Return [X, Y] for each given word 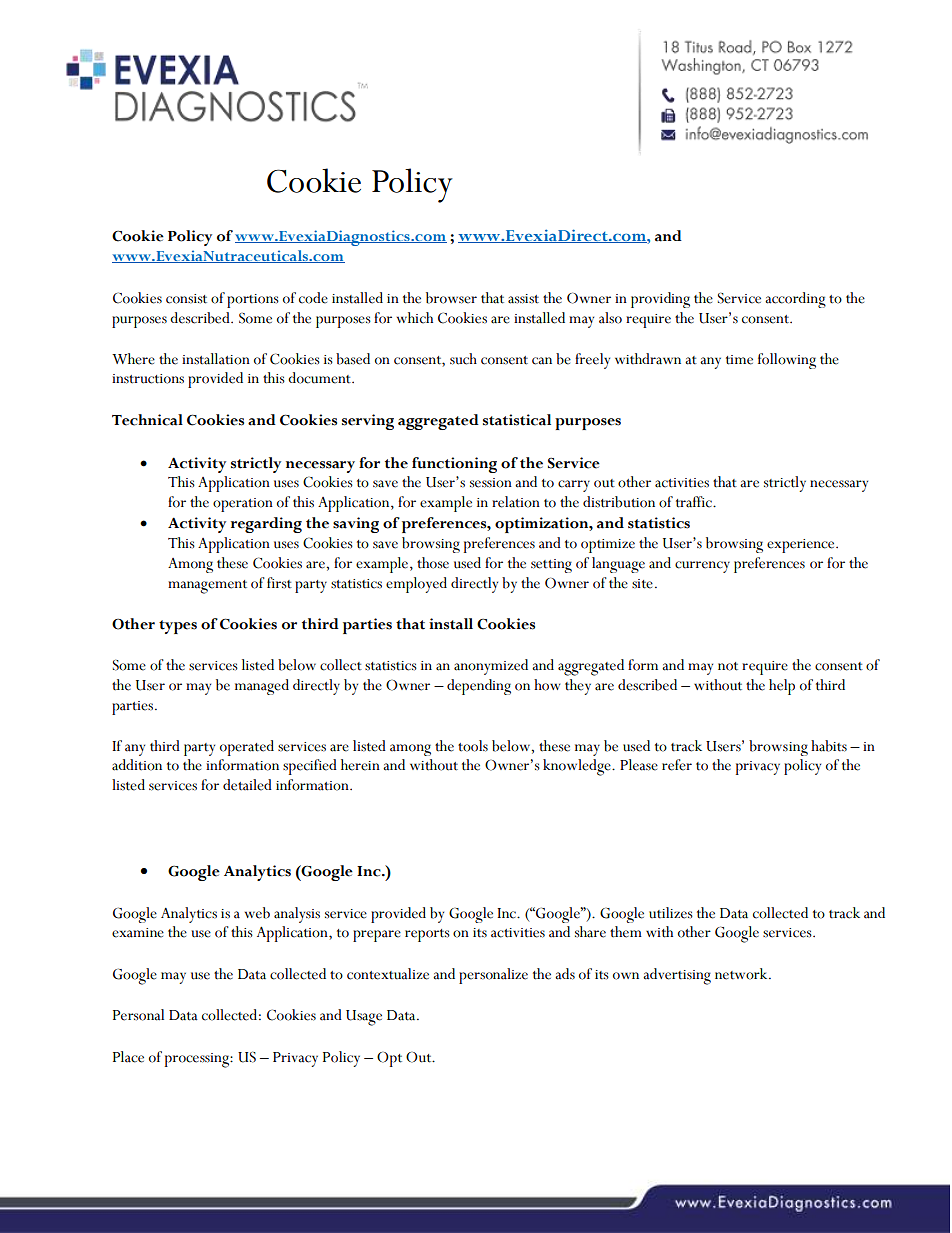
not [728, 666]
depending [479, 687]
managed [262, 687]
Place [128, 1057]
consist [186, 299]
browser [451, 298]
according [795, 300]
